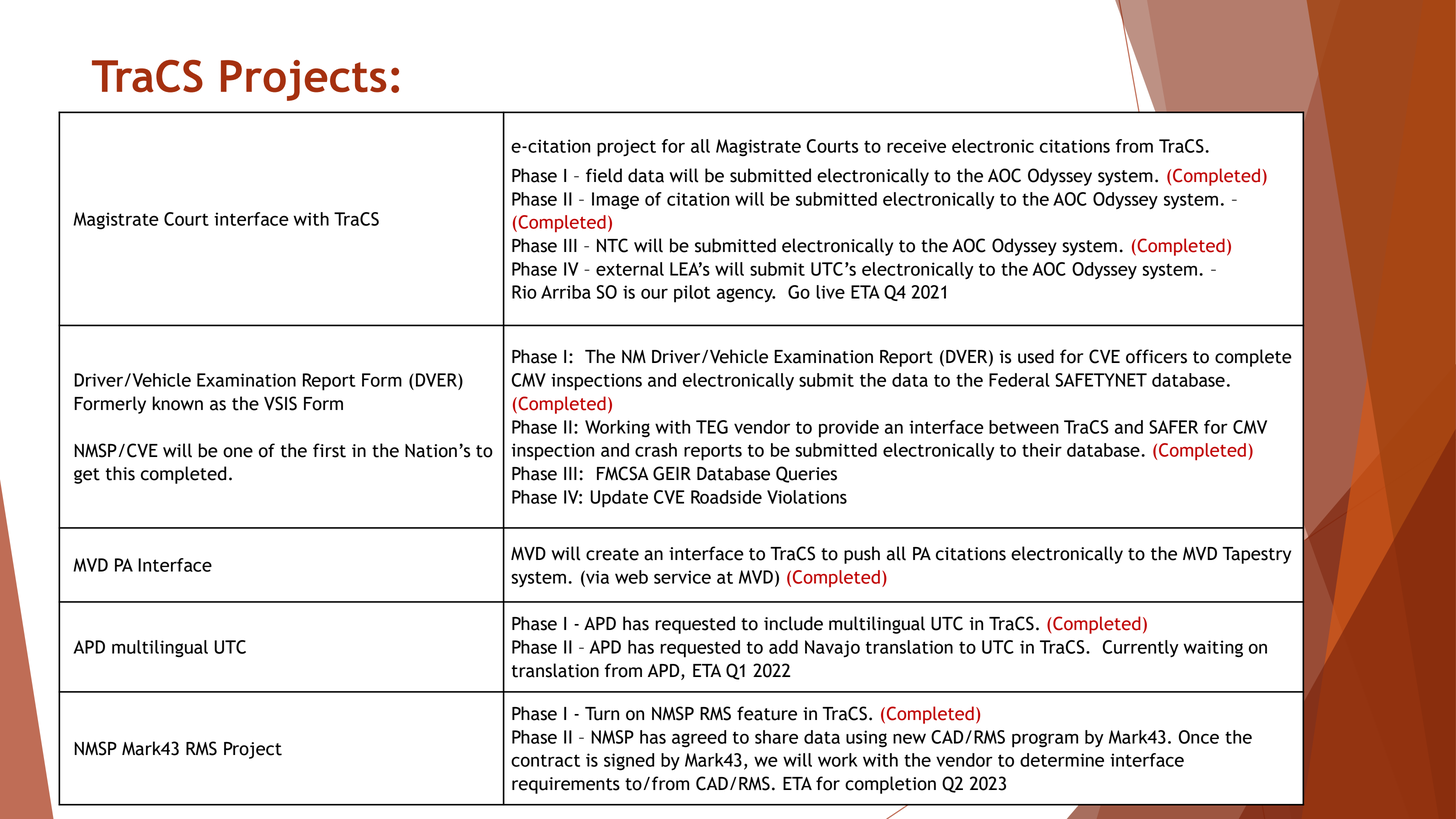 The image size is (1456, 819). What do you see at coordinates (604, 175) in the screenshot?
I see `field` at bounding box center [604, 175].
